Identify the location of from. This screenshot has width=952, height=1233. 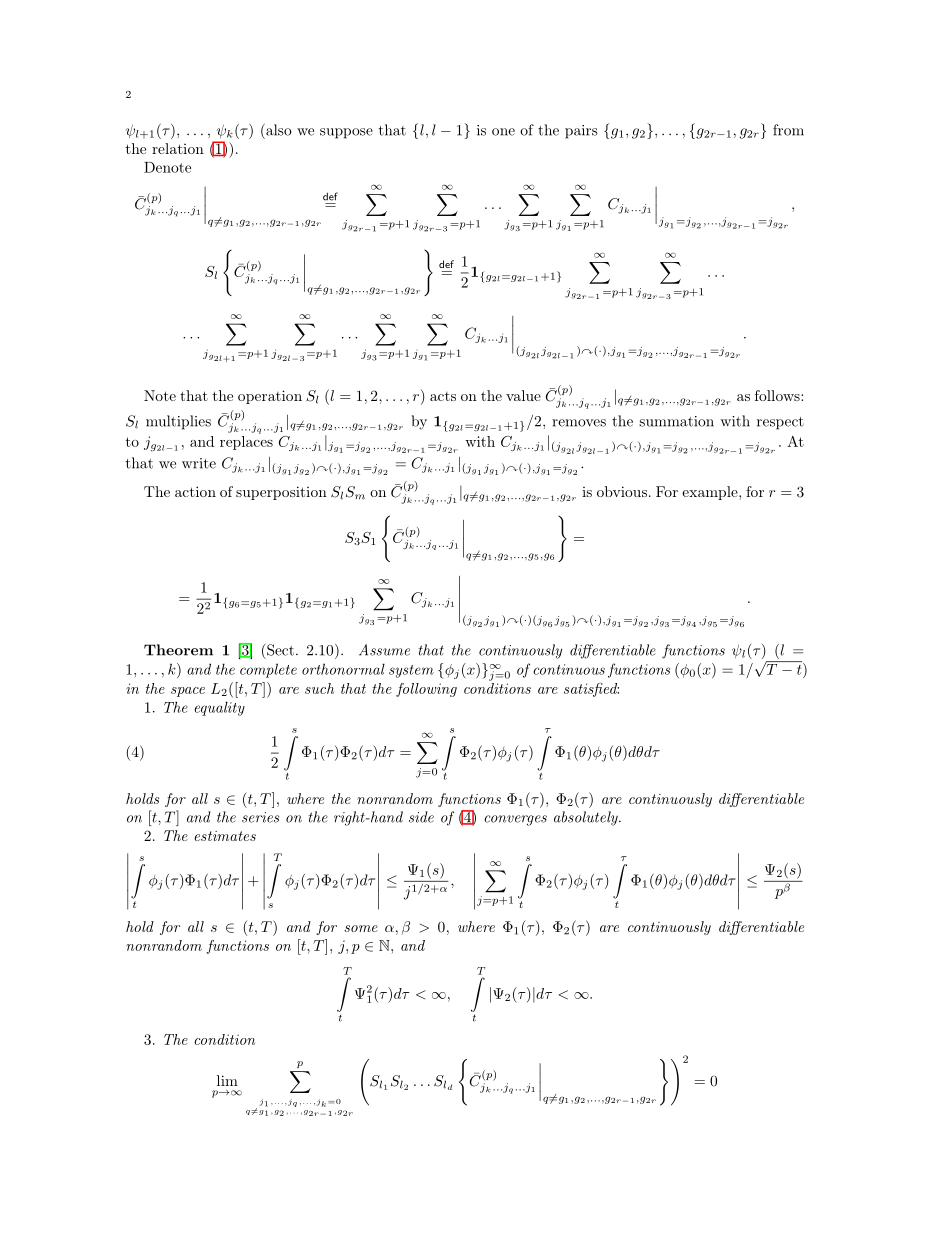
(788, 130).
